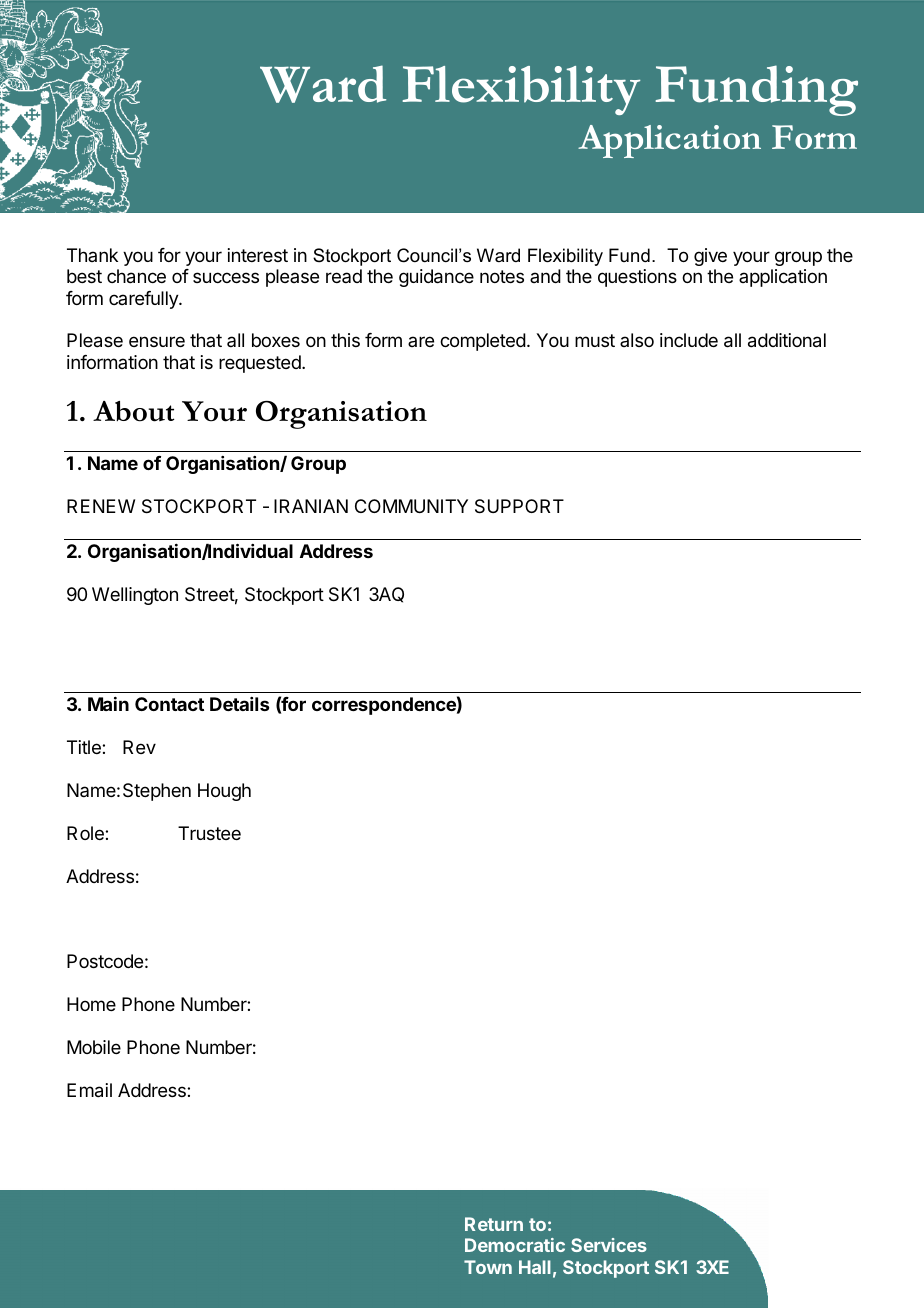 The width and height of the image is (924, 1308). Describe the element at coordinates (144, 300) in the image. I see `carefully` at that location.
